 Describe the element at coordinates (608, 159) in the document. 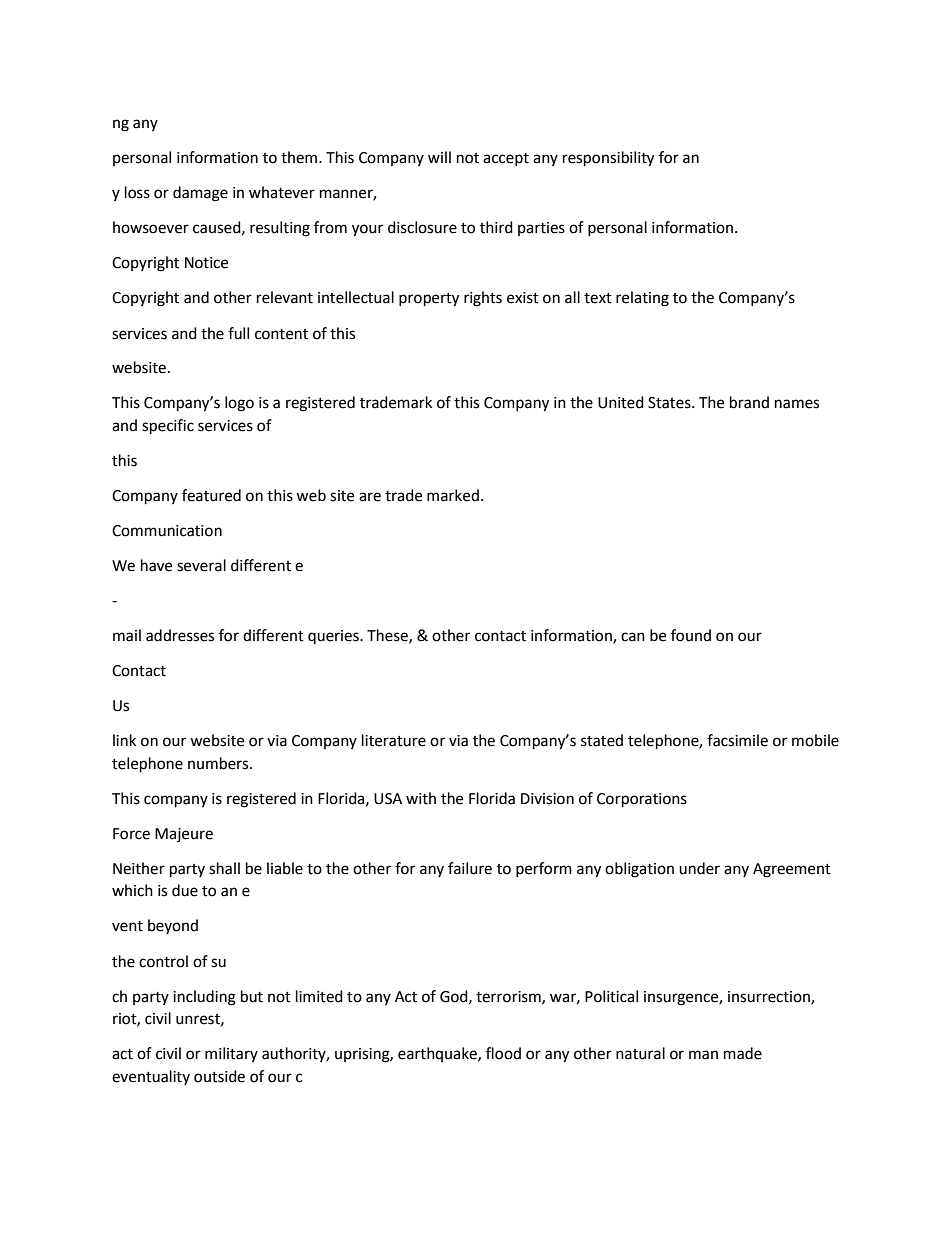

I see `responsibility` at that location.
